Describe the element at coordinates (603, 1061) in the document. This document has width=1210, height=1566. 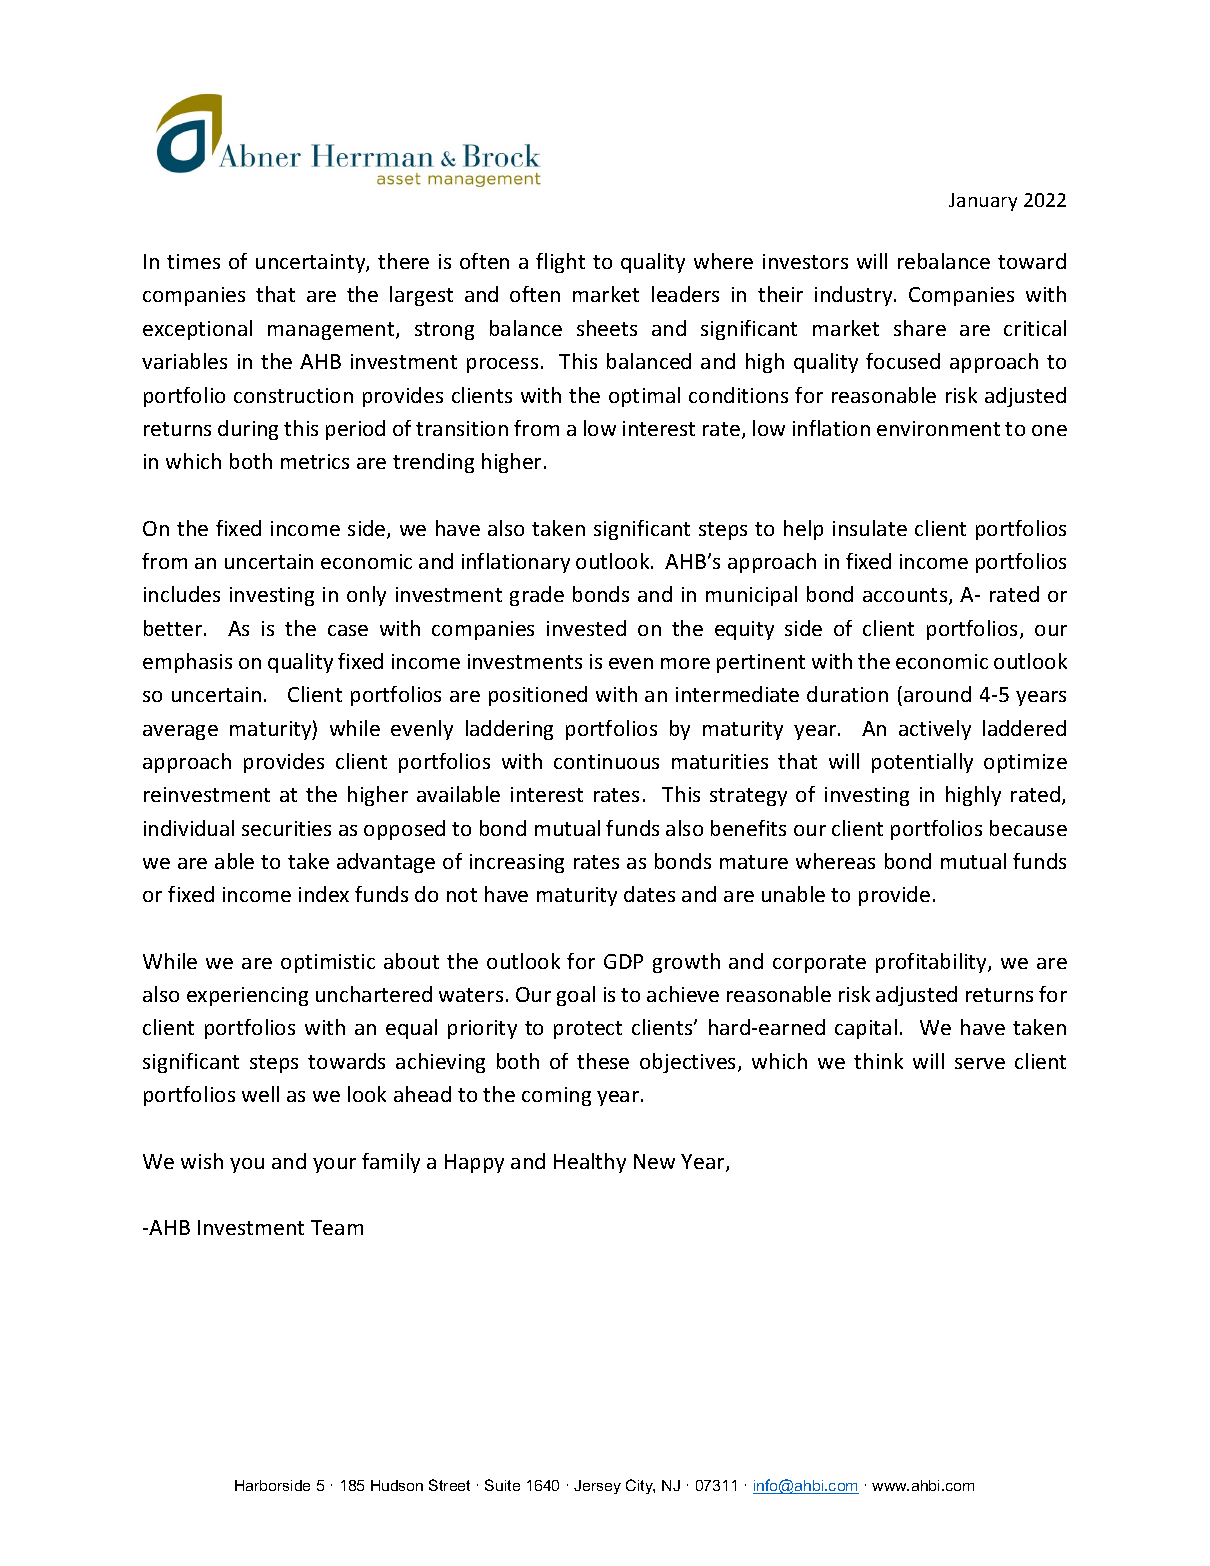
I see `these` at that location.
